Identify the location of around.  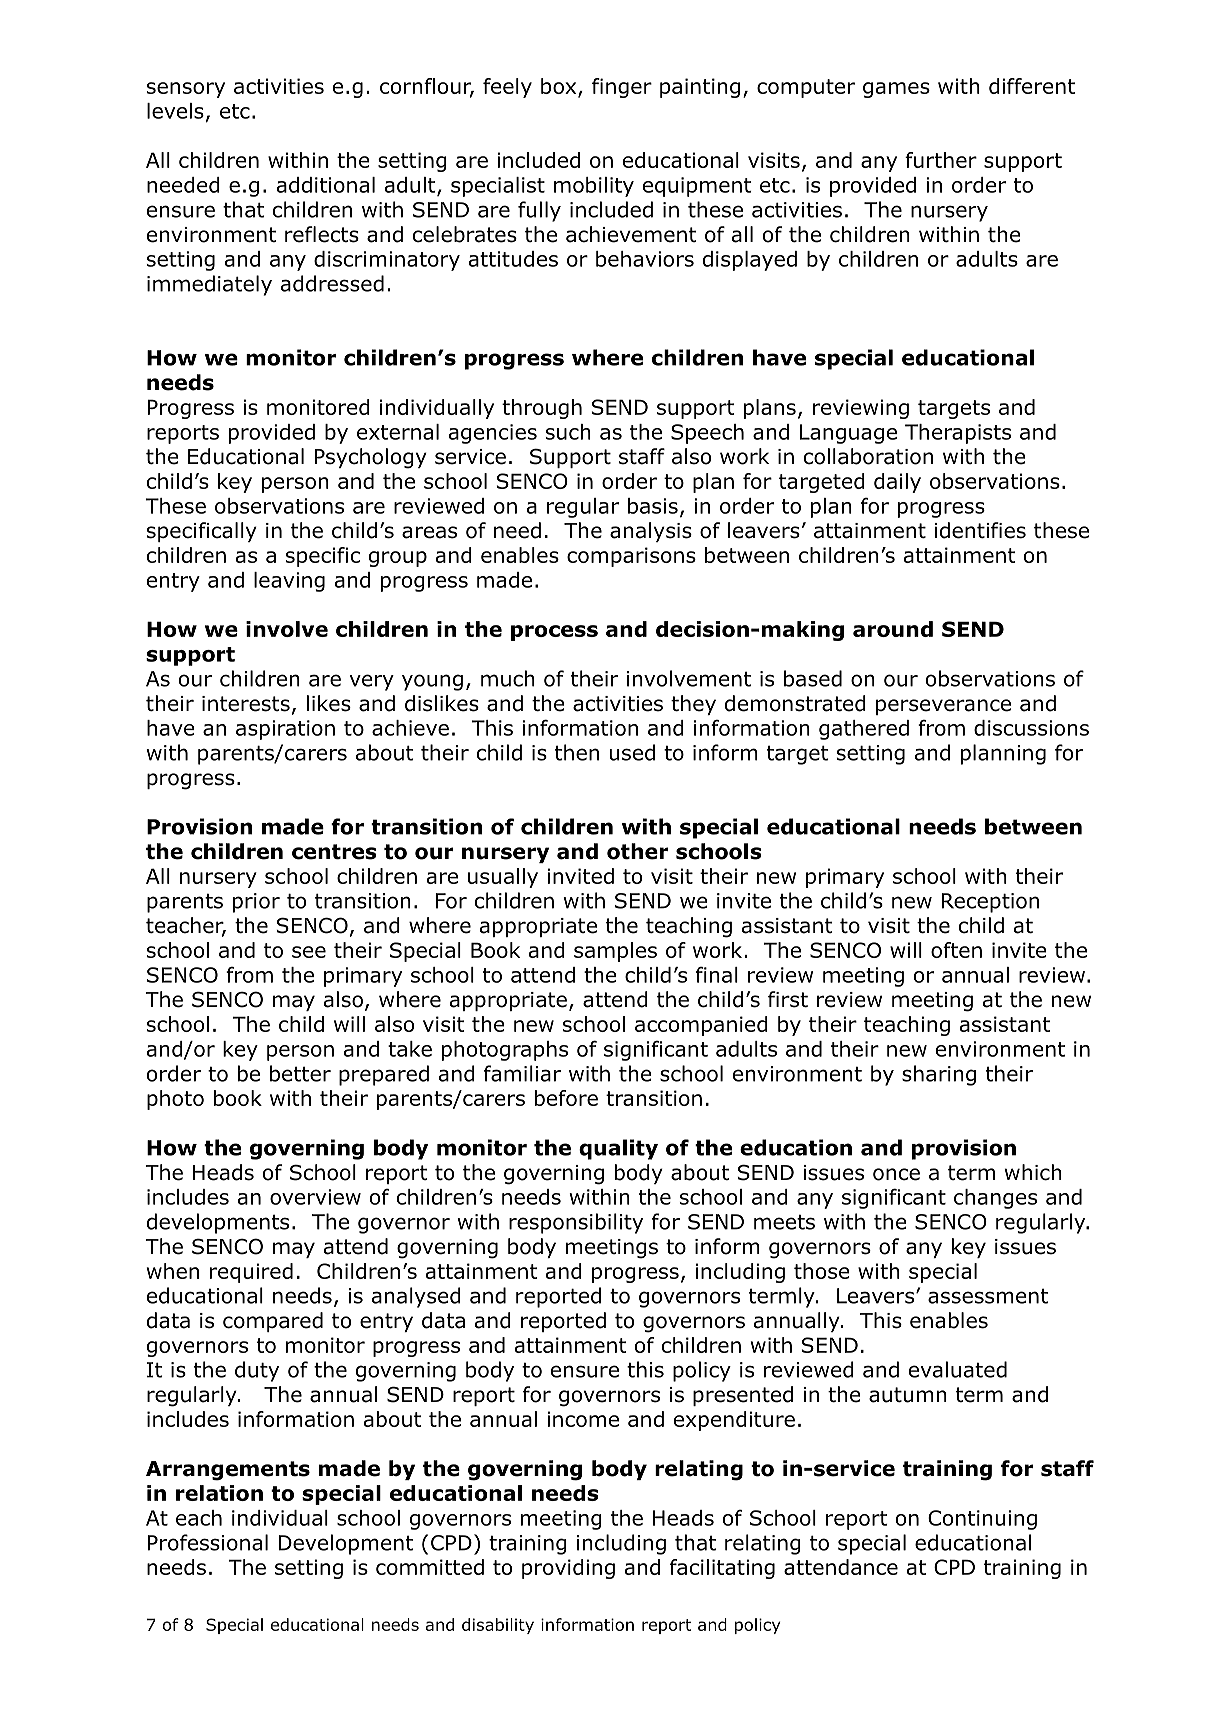
(893, 629).
